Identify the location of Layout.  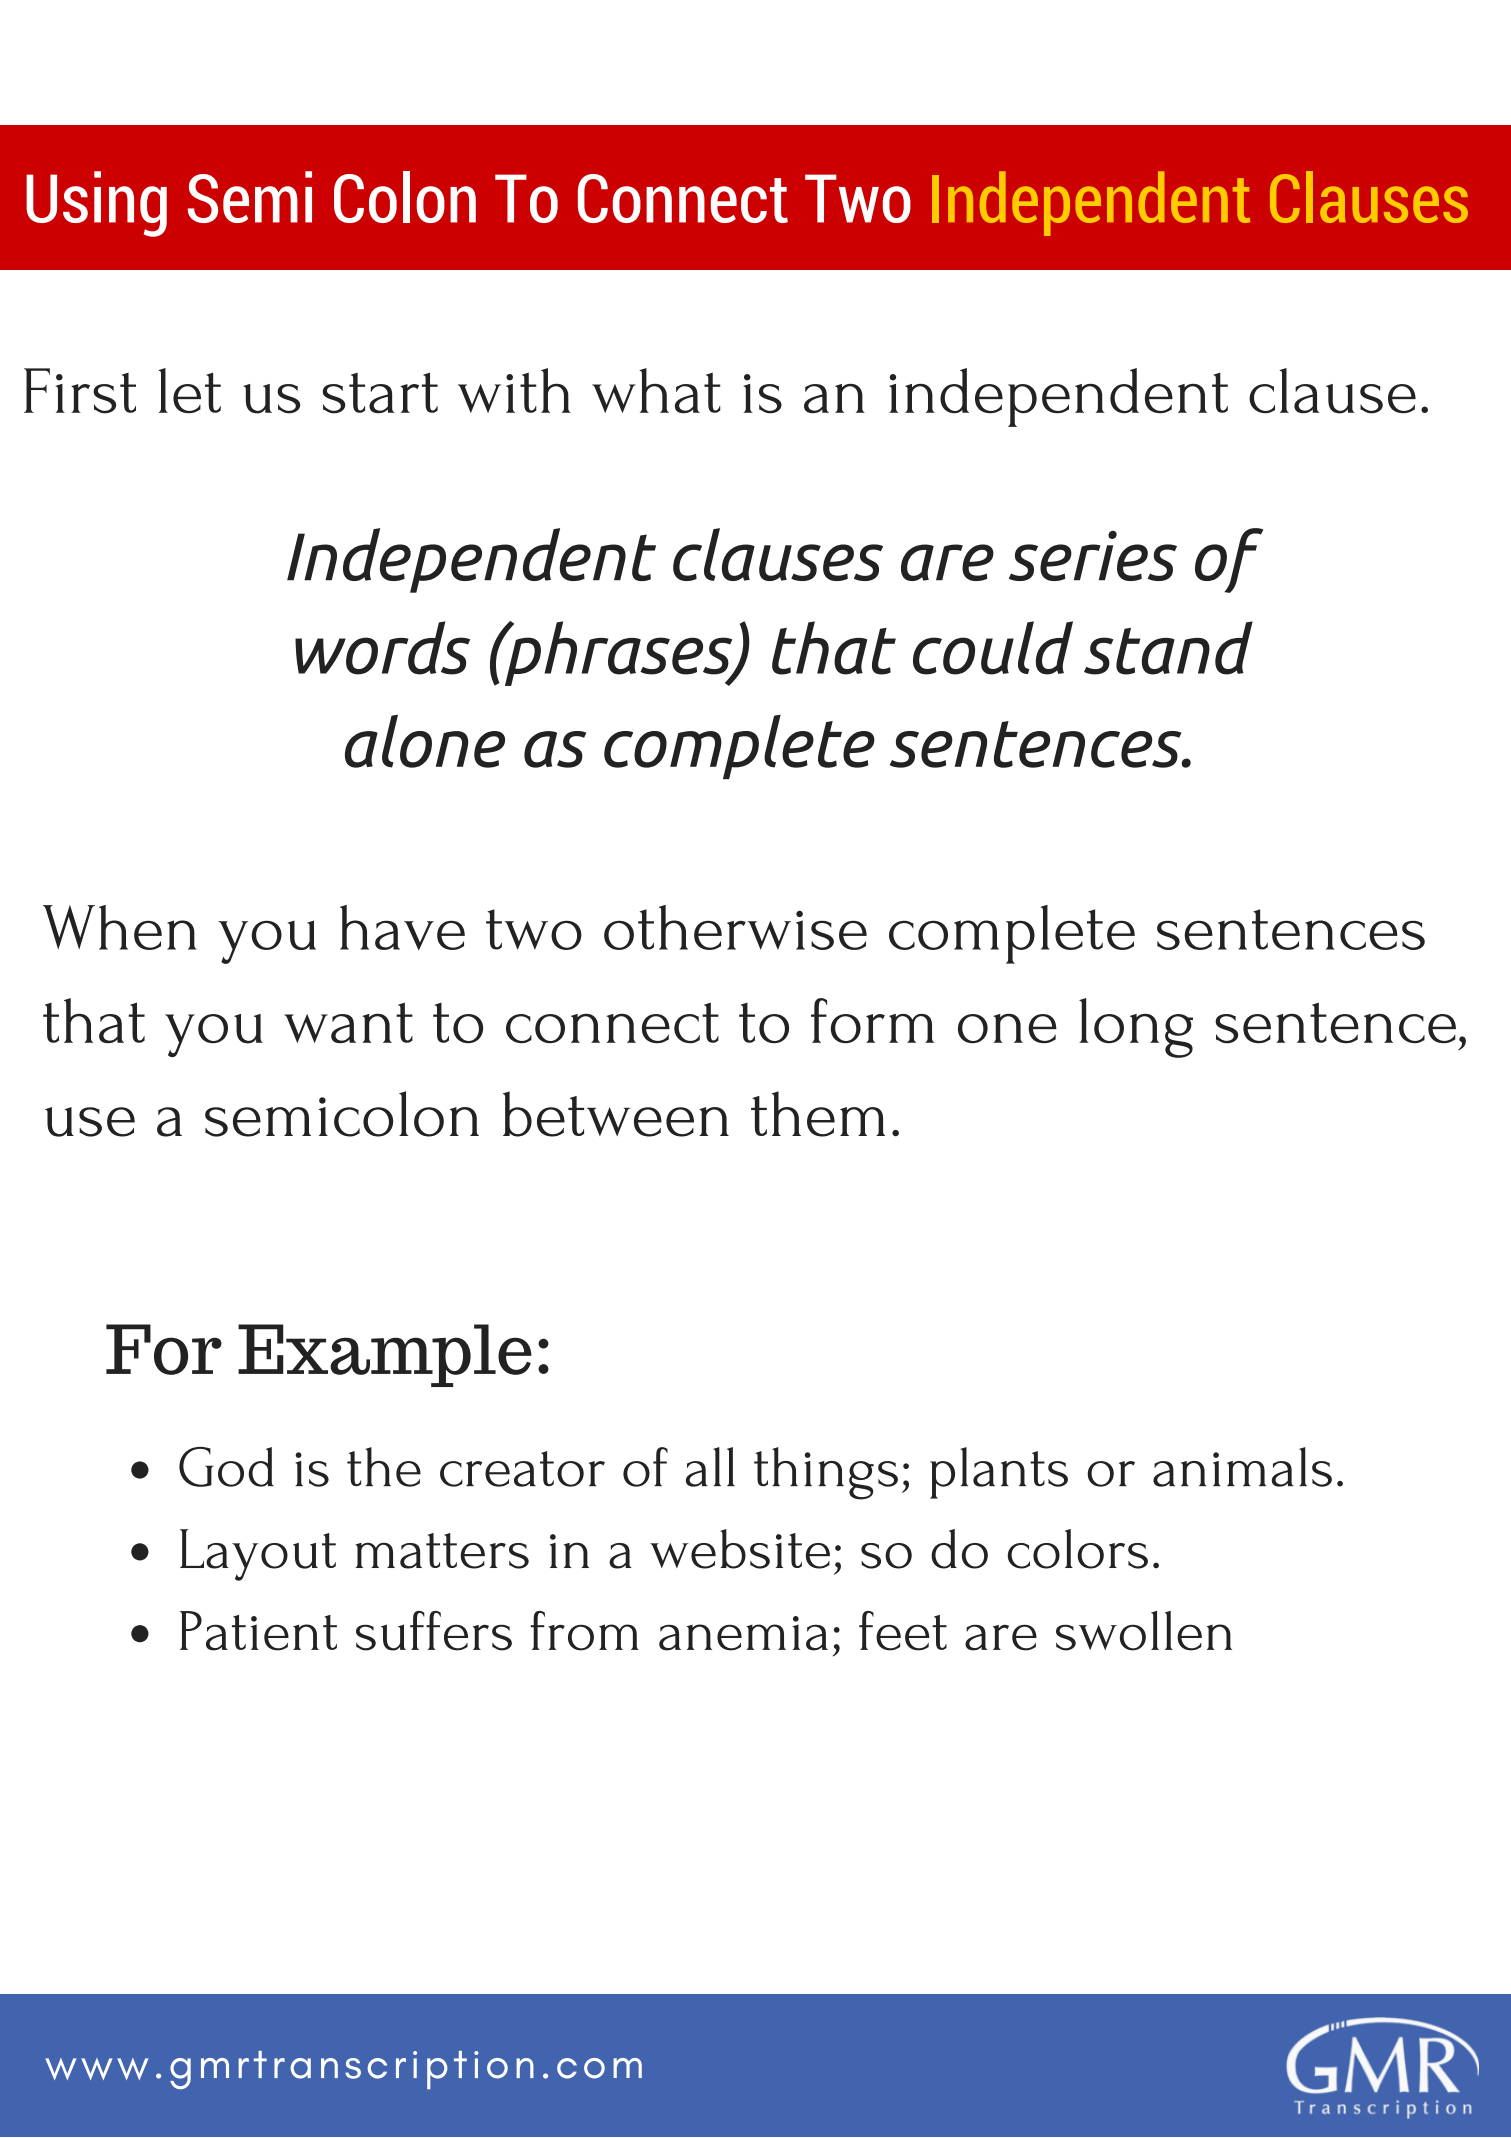
(258, 1555).
